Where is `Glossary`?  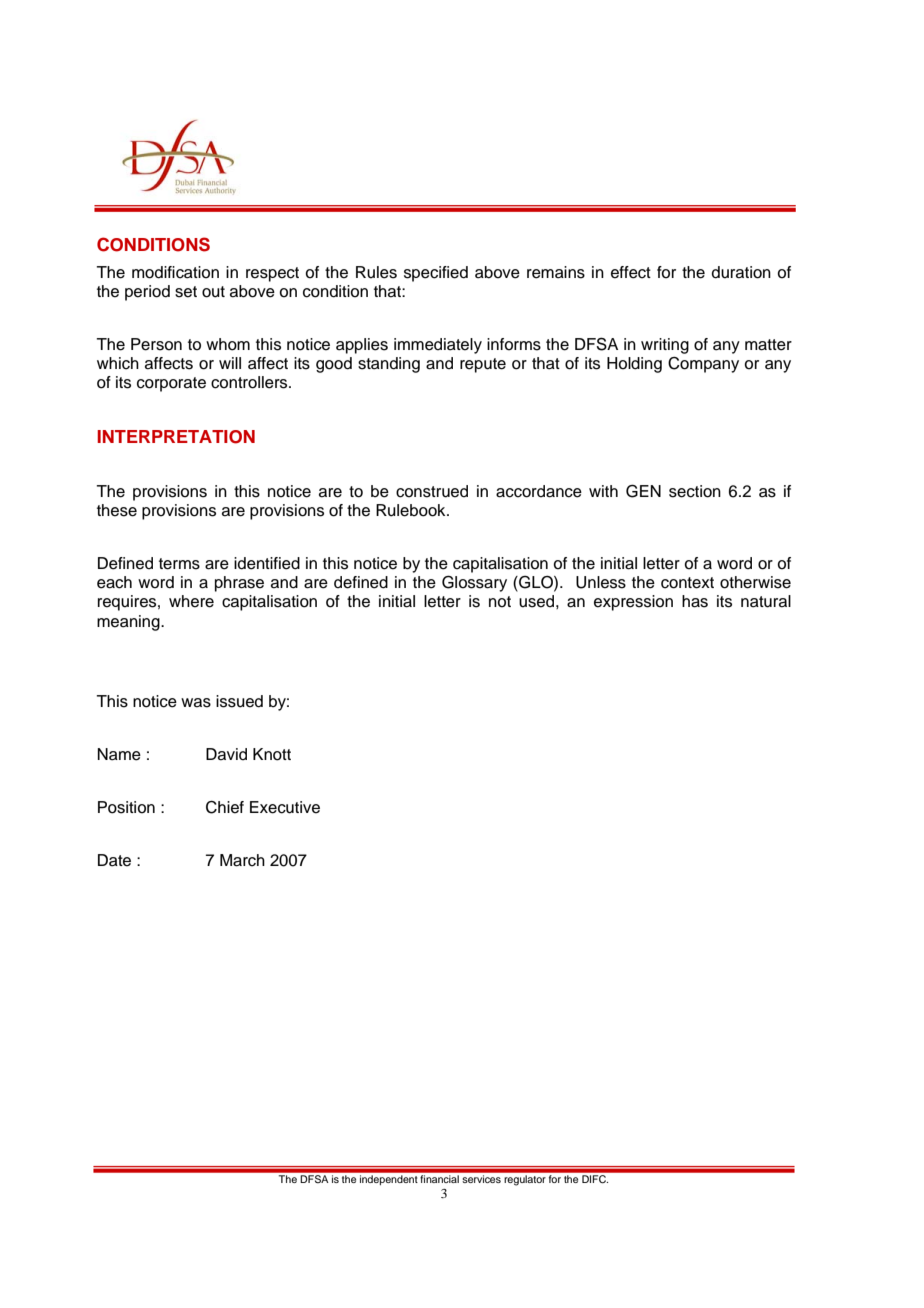 Glossary is located at coordinates (474, 583).
